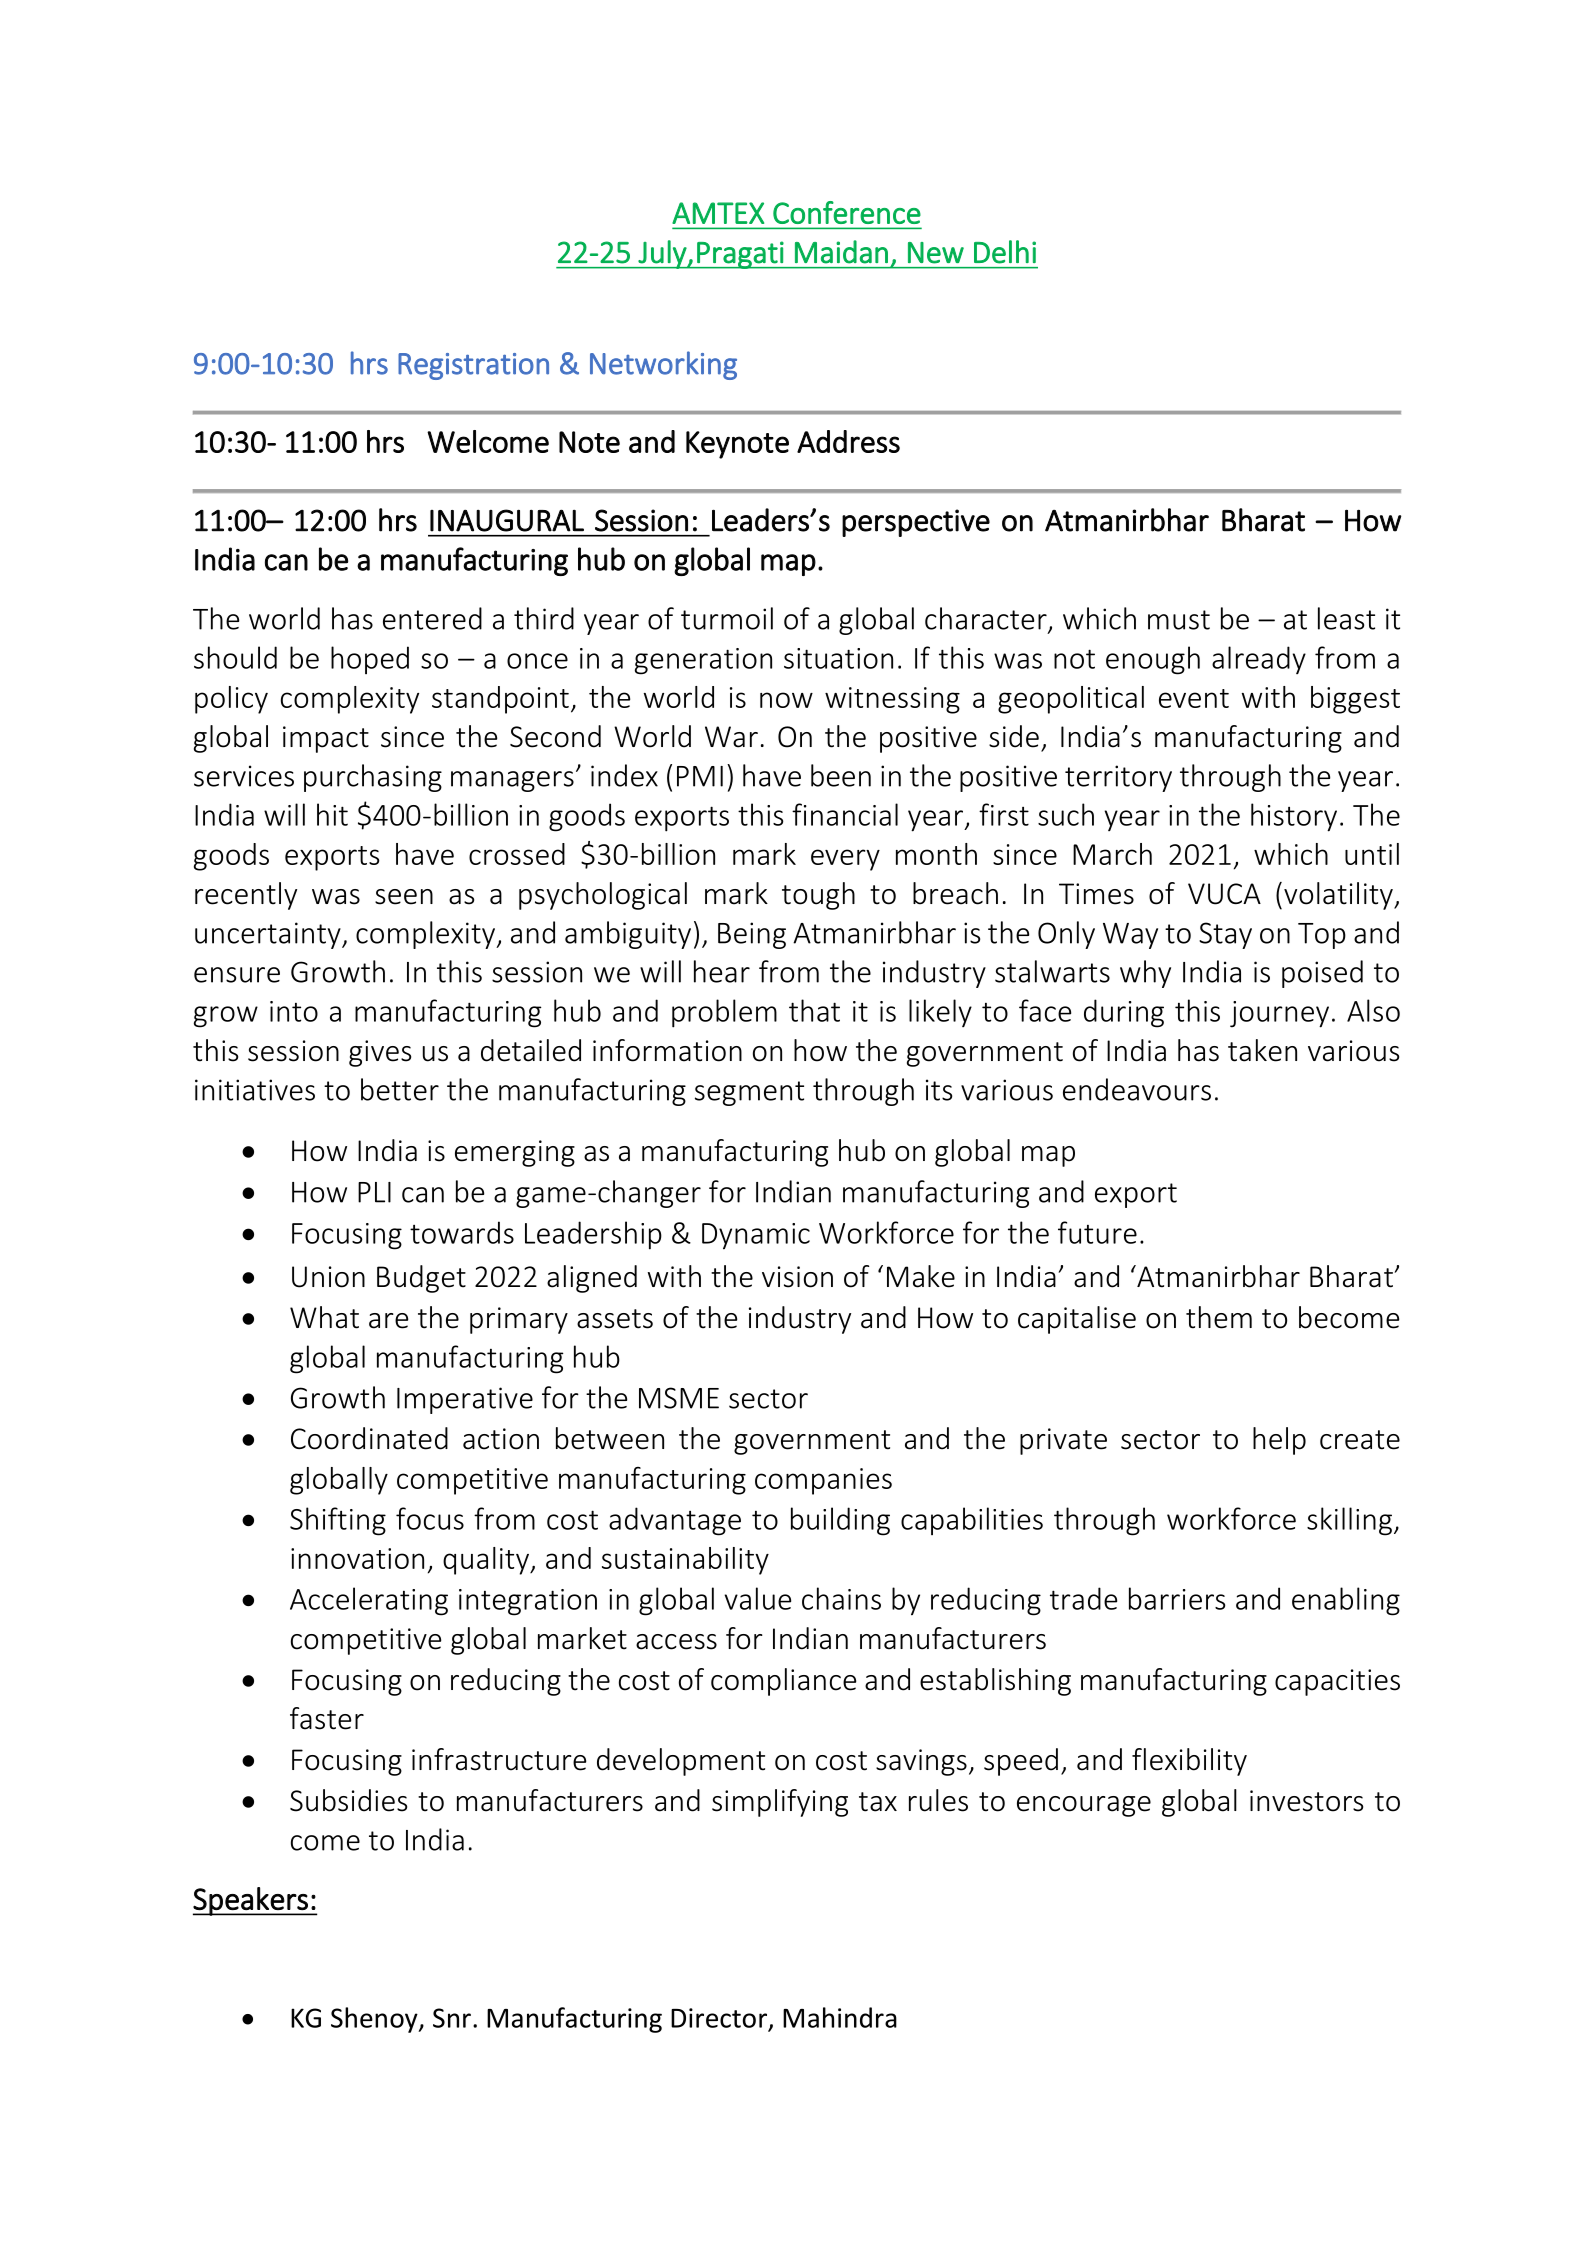 This screenshot has height=2255, width=1594. Describe the element at coordinates (1294, 817) in the screenshot. I see `history` at that location.
